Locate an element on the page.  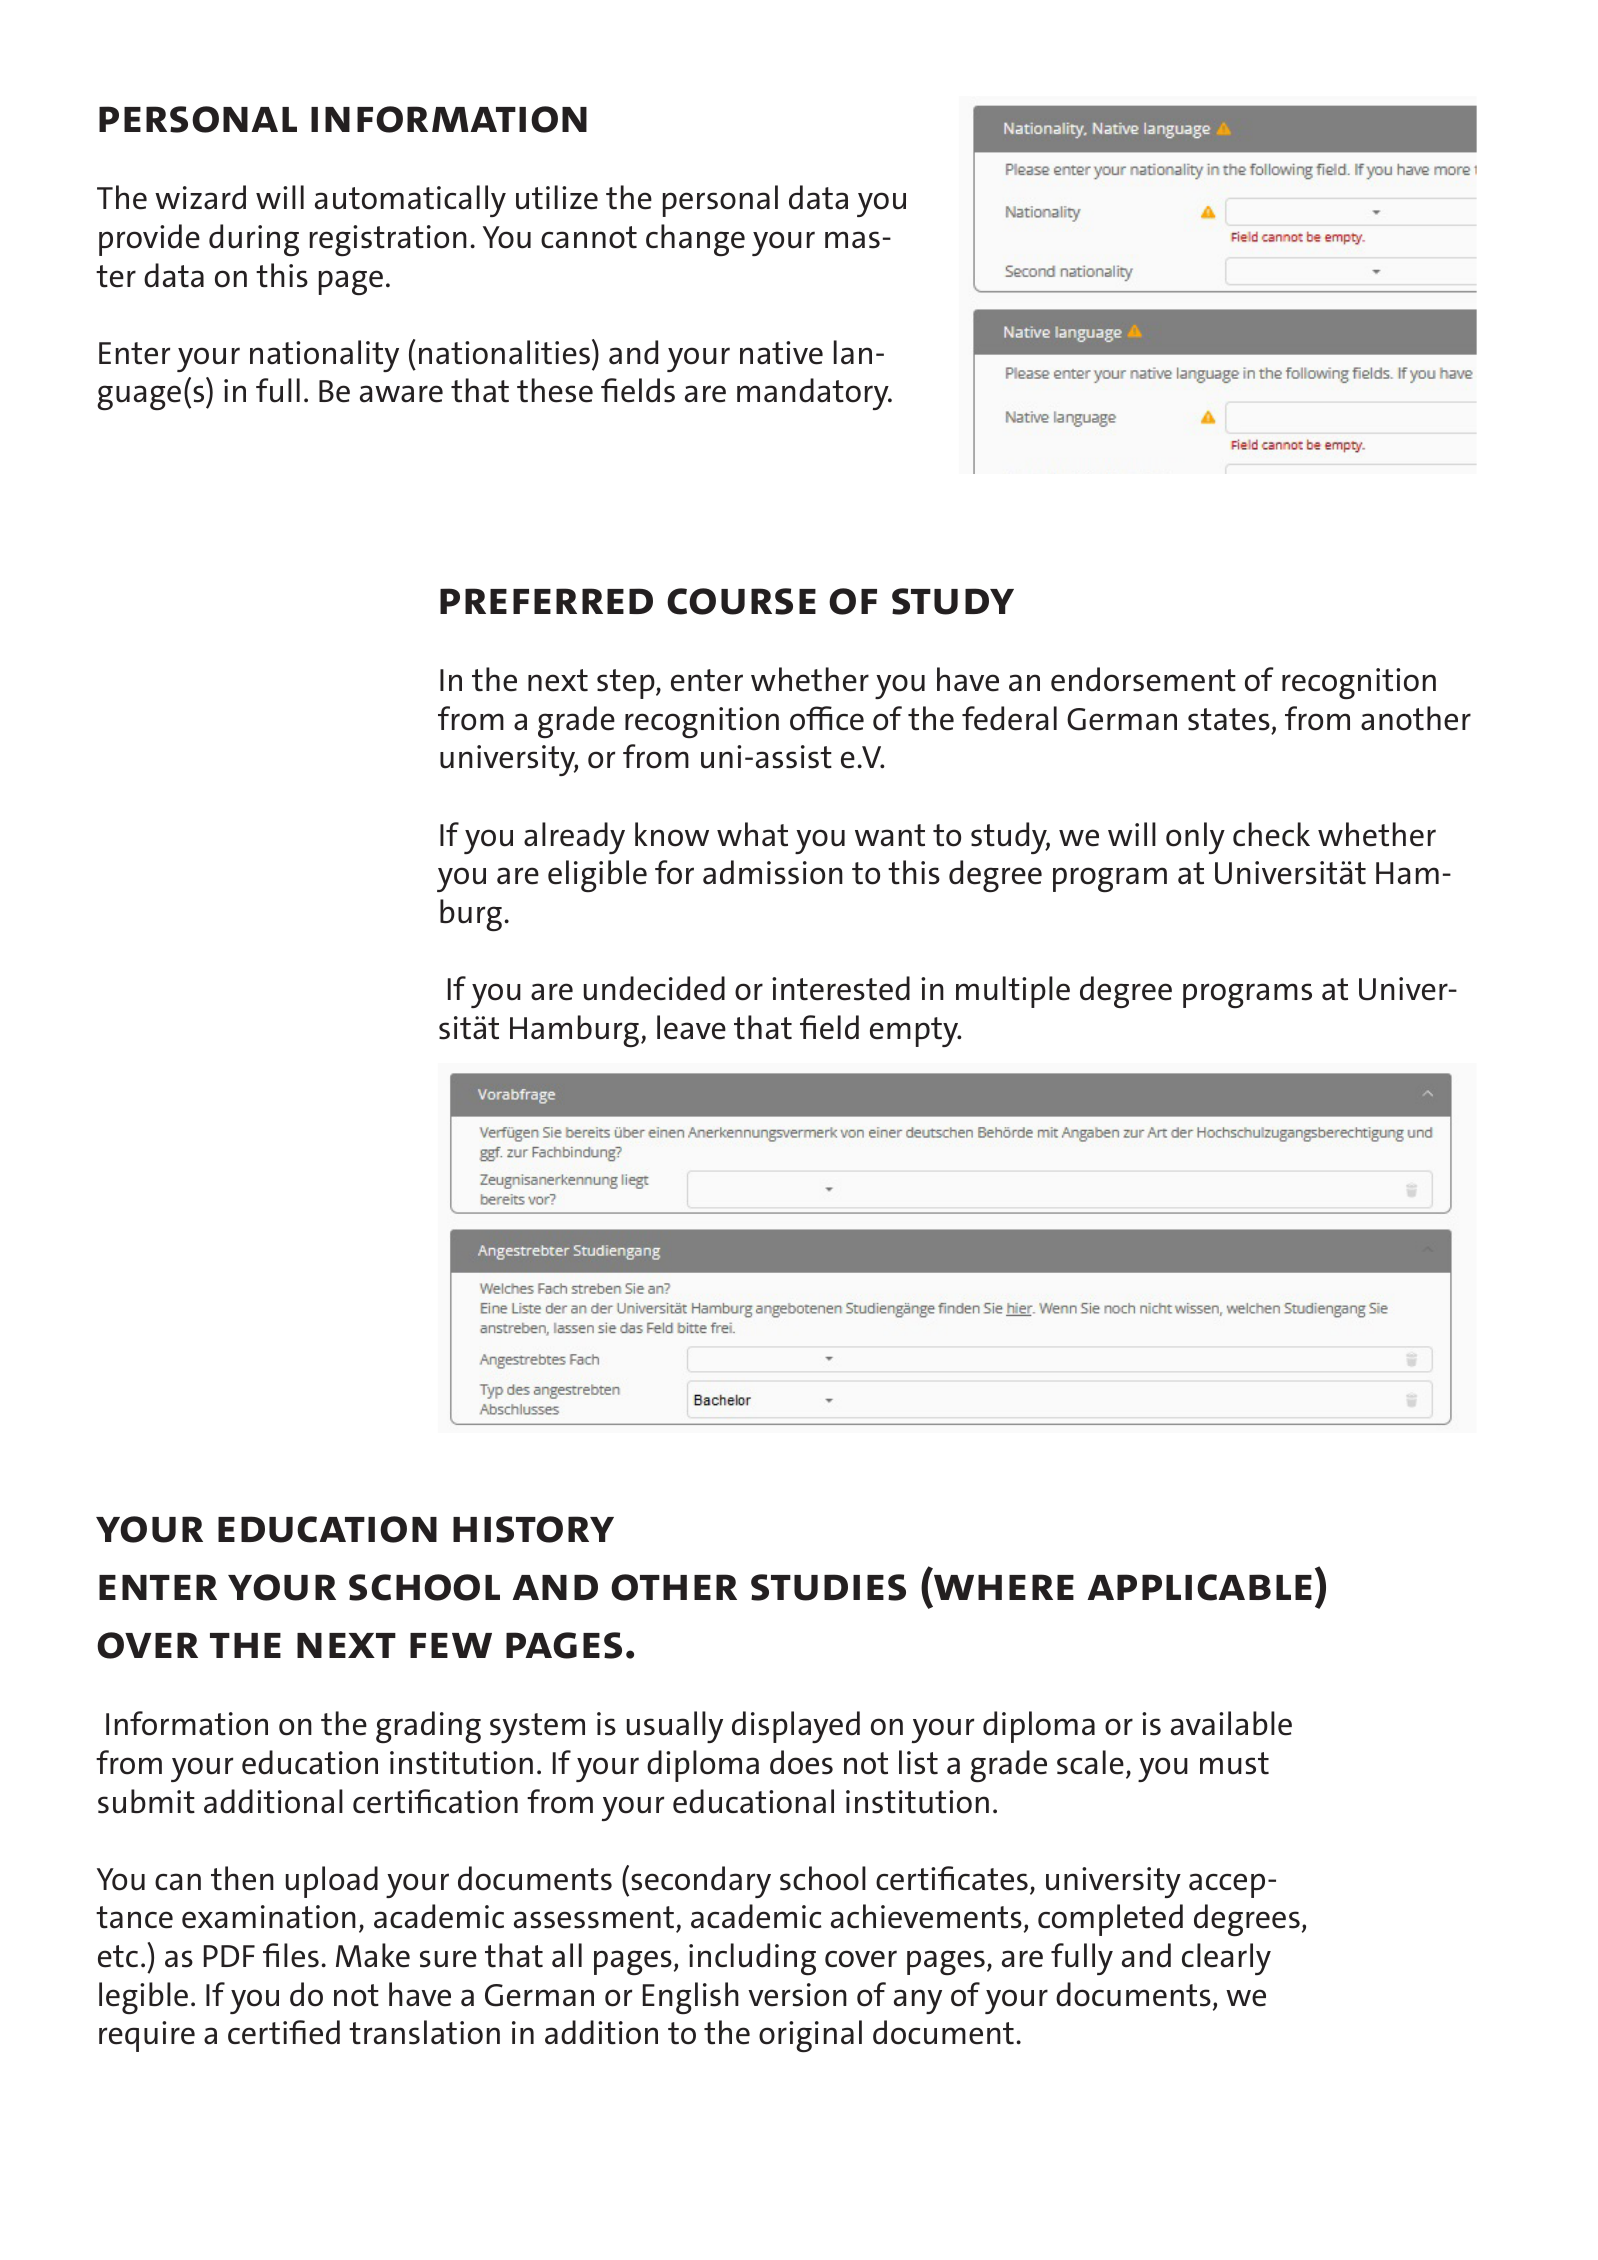
multiple is located at coordinates (1013, 992).
